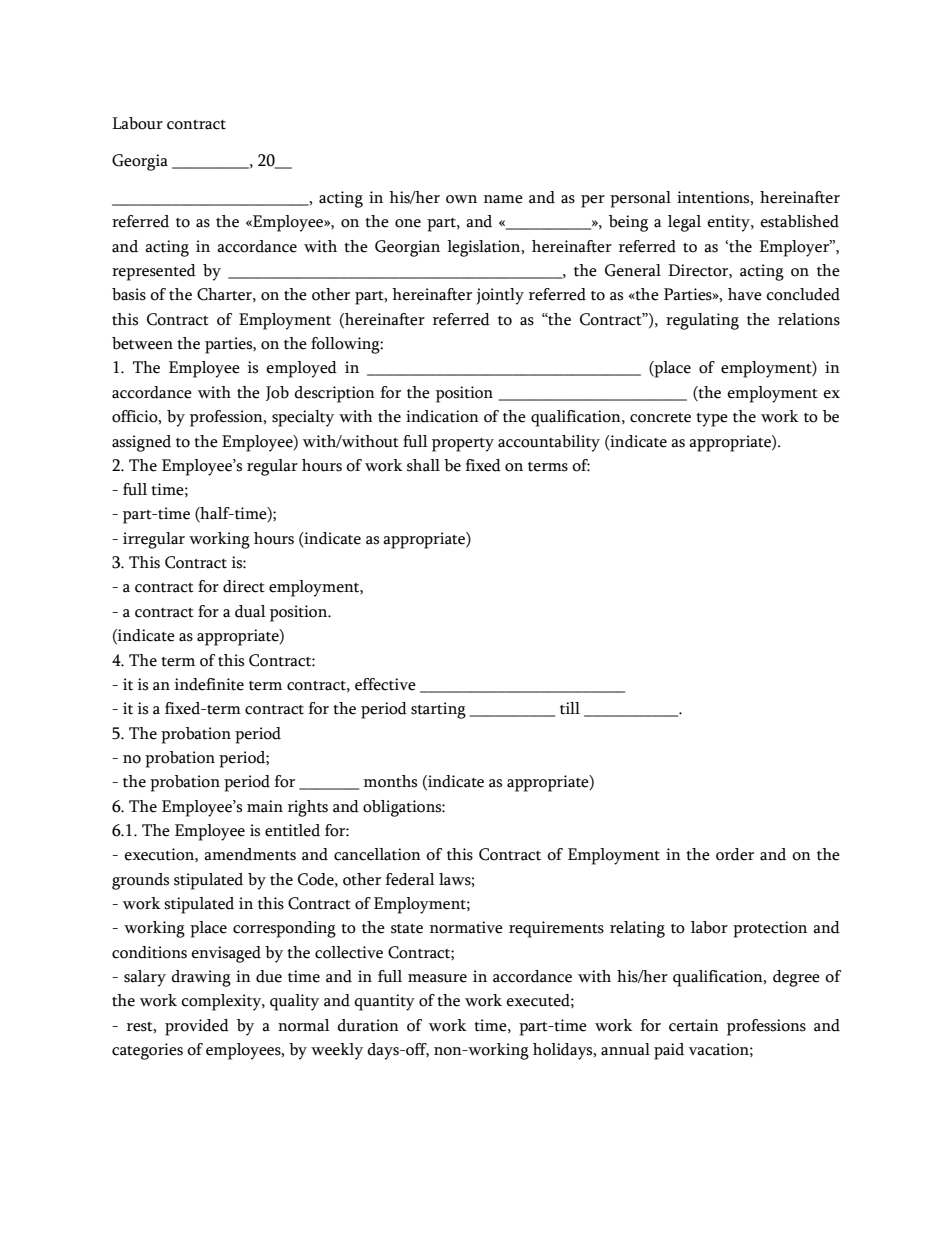 Image resolution: width=952 pixels, height=1233 pixels. Describe the element at coordinates (694, 1025) in the page. I see `certain` at that location.
